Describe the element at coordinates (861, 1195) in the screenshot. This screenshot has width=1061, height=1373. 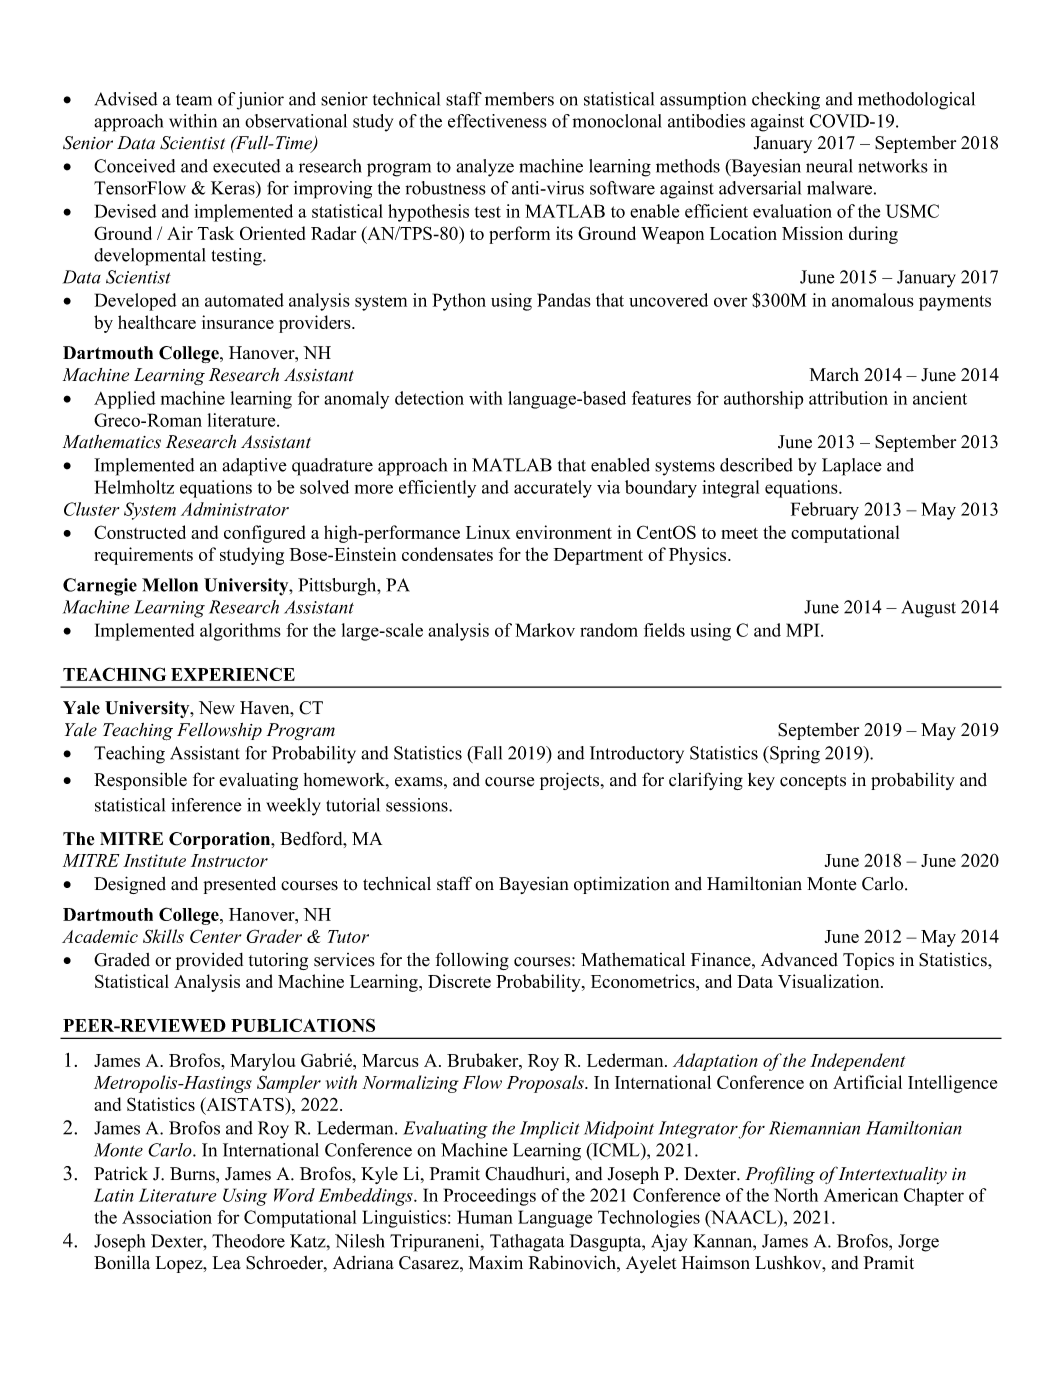
I see `American` at that location.
